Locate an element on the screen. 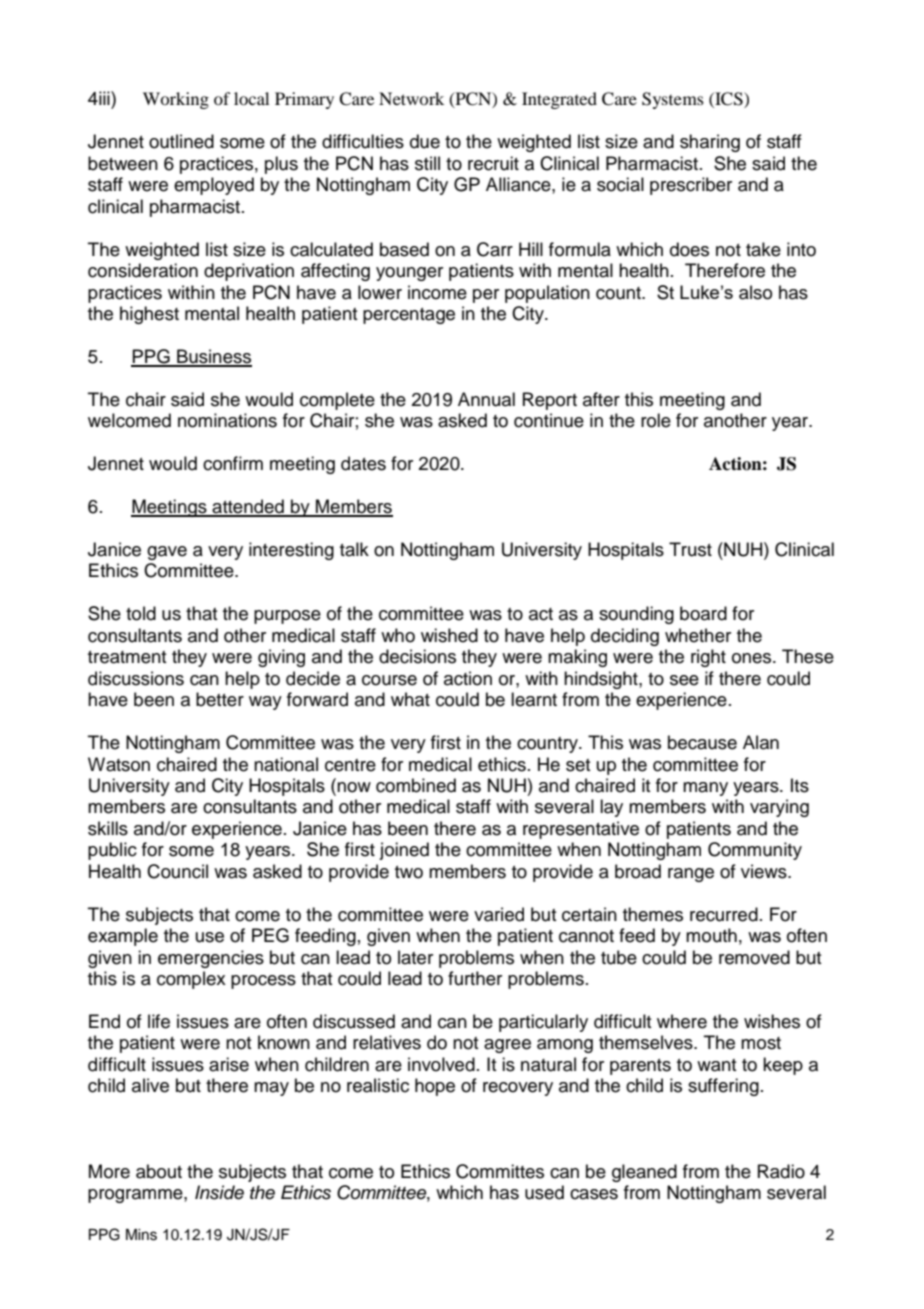 Image resolution: width=924 pixels, height=1309 pixels. due is located at coordinates (425, 141).
